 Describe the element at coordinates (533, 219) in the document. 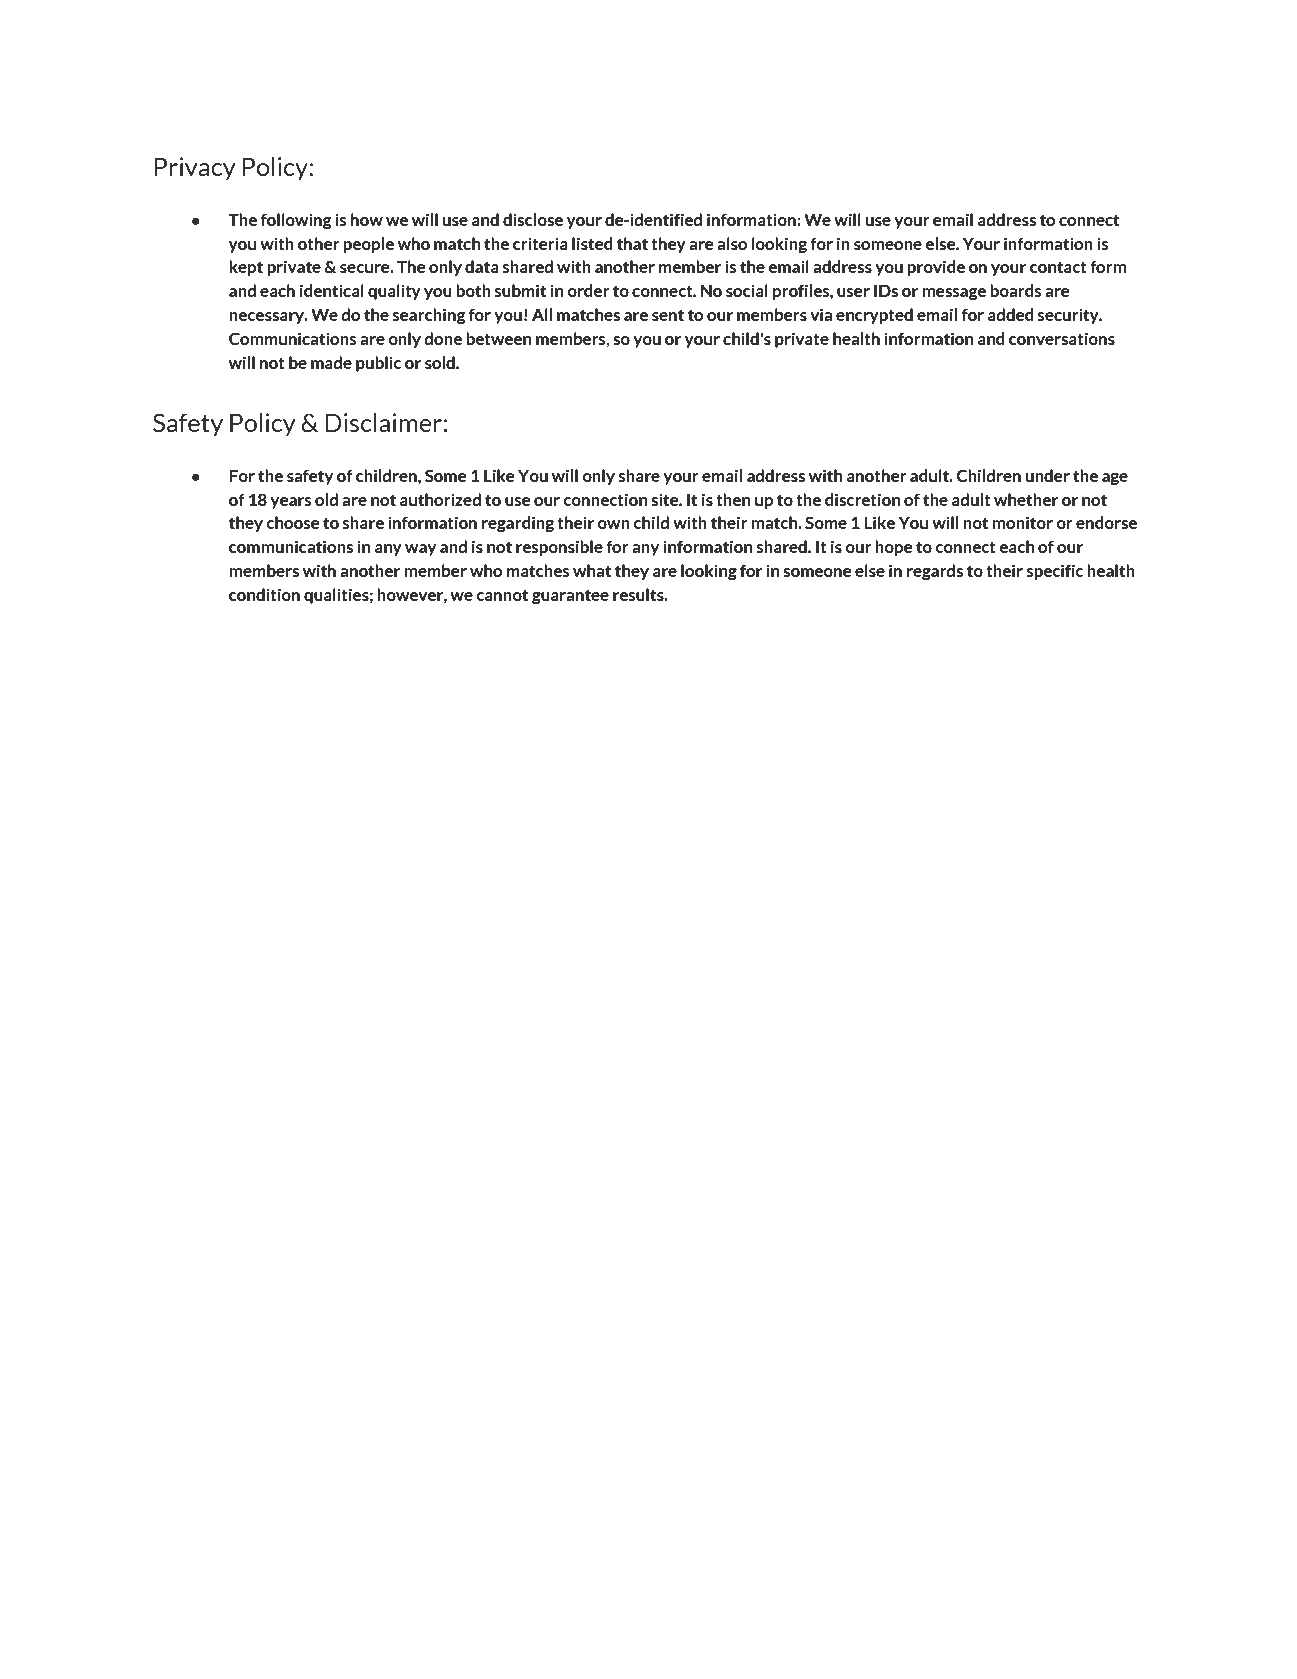

I see `disclose` at that location.
